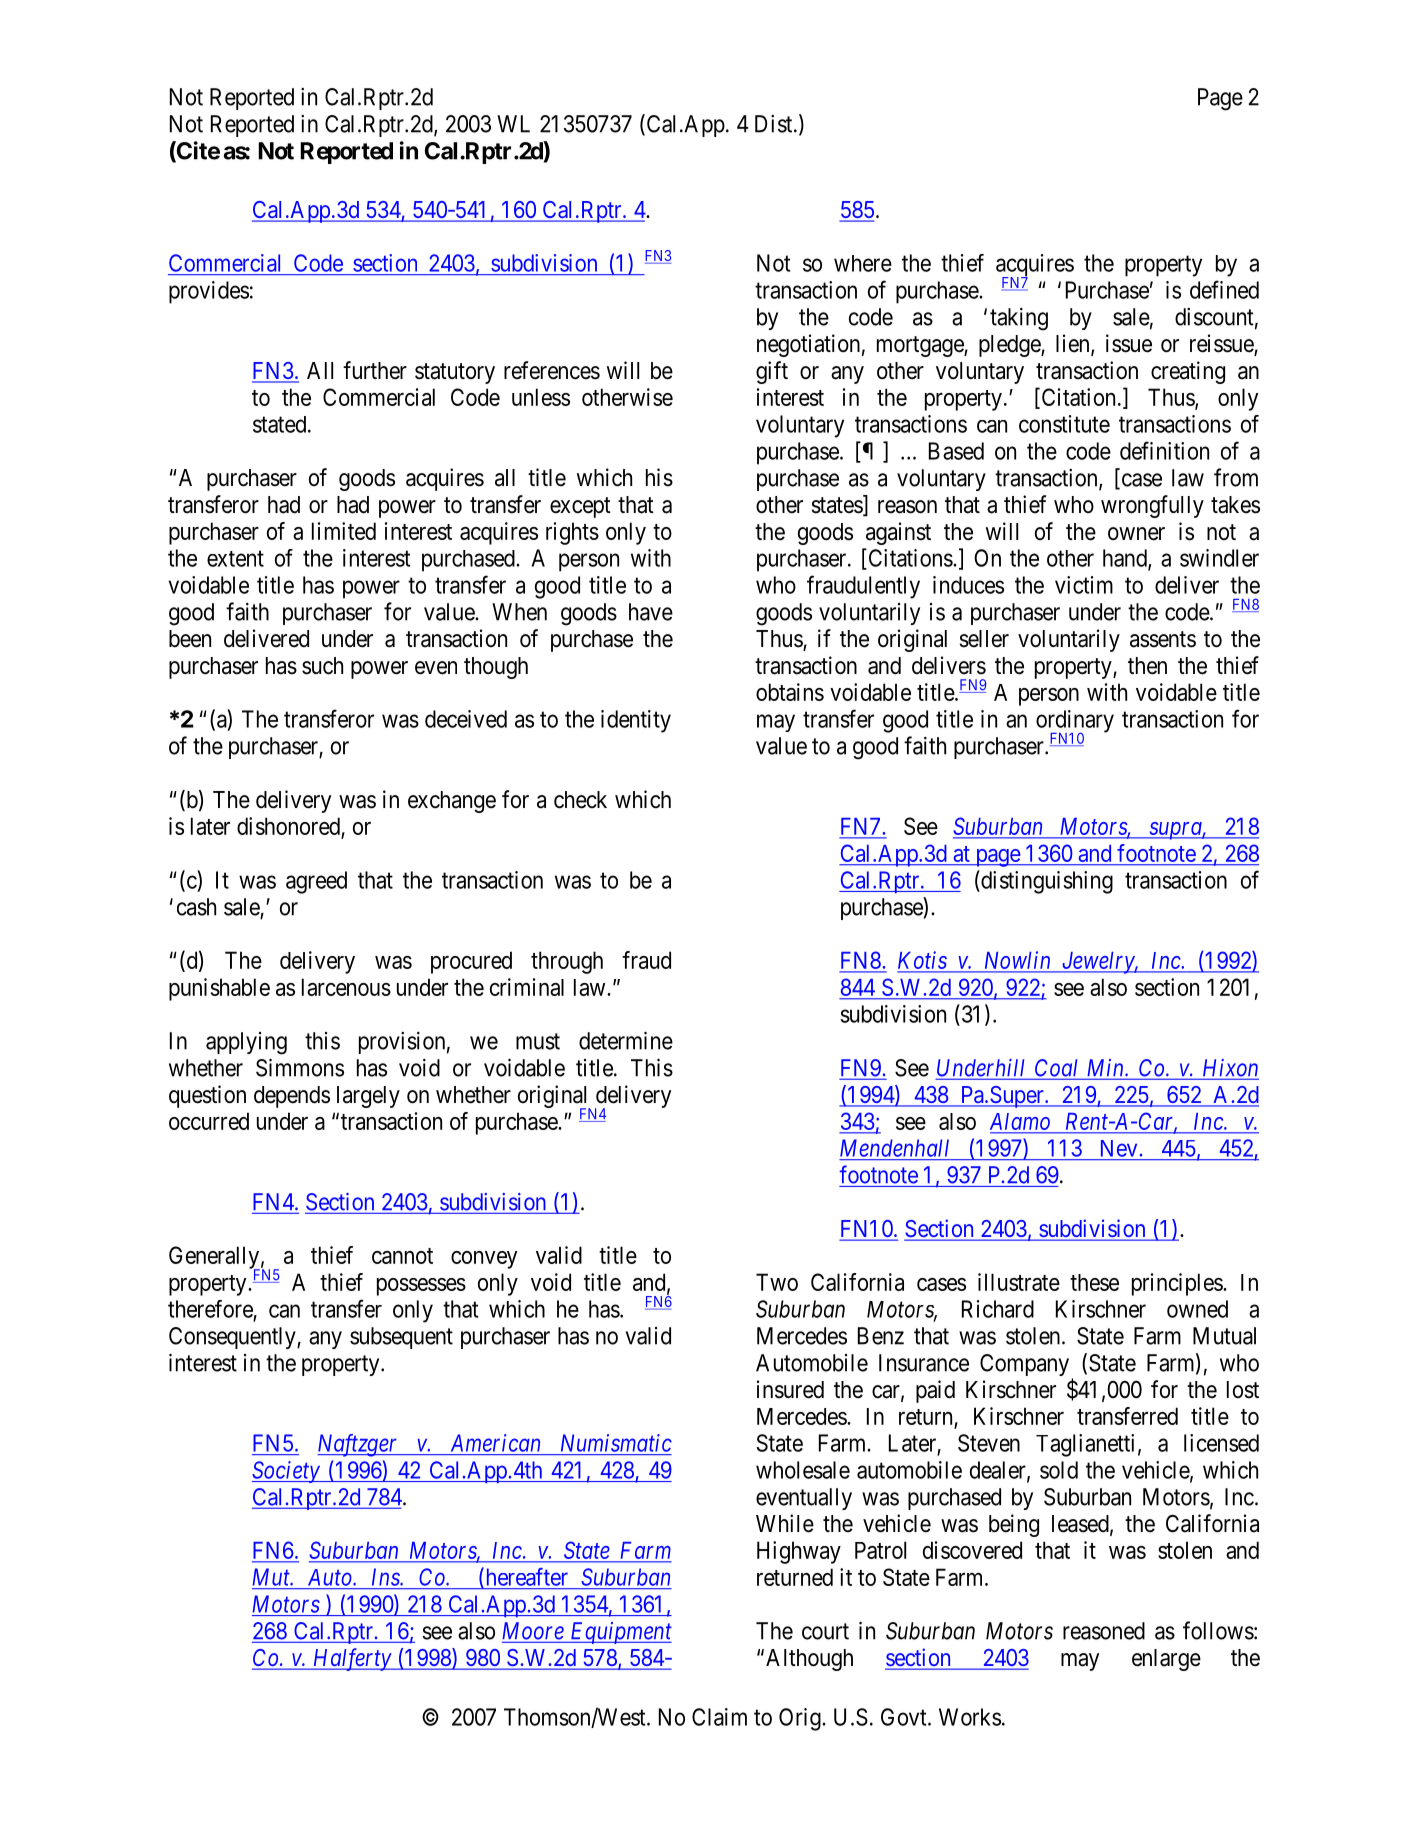  I want to click on gift, so click(772, 372).
